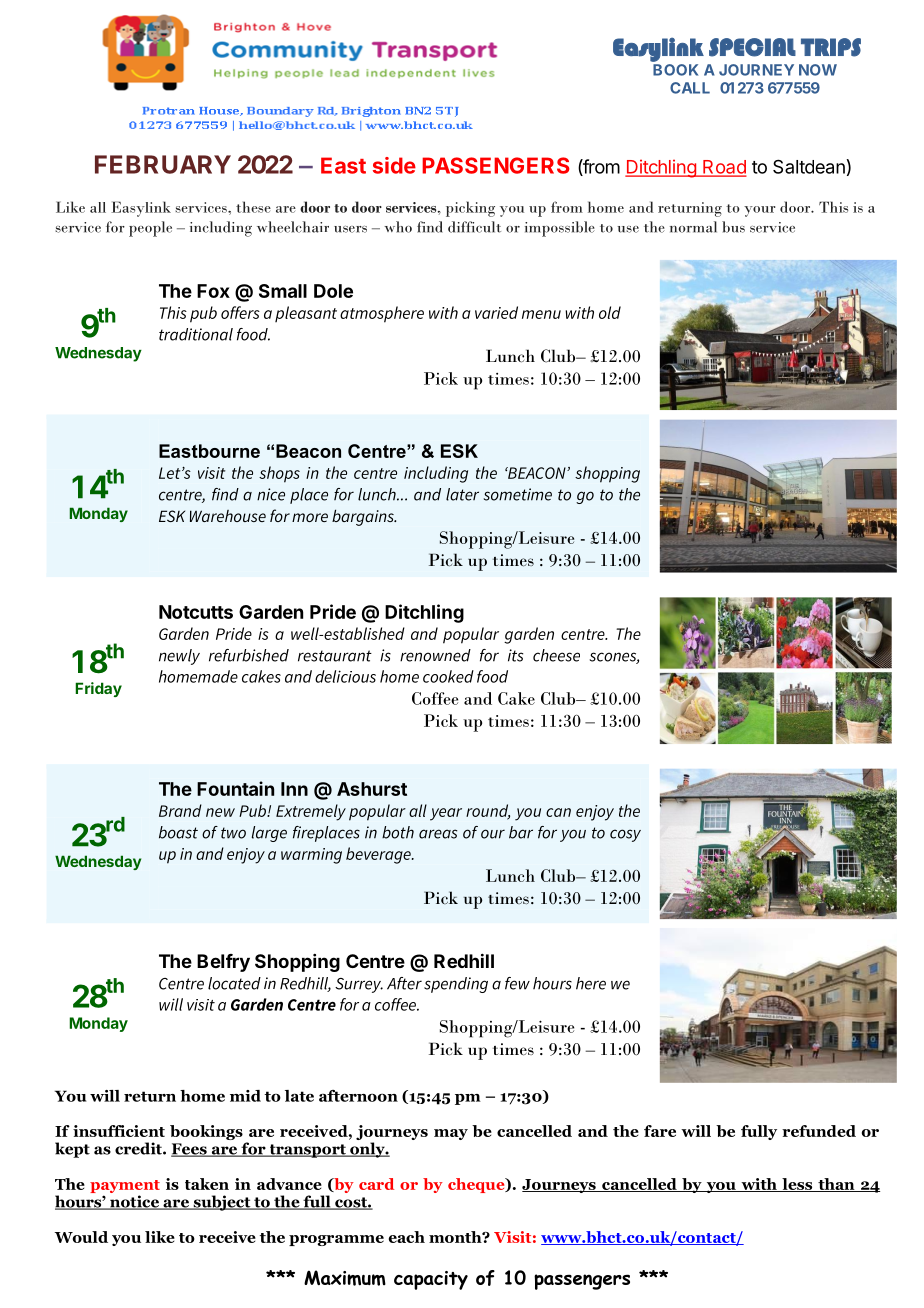 The height and width of the image is (1308, 924). Describe the element at coordinates (625, 835) in the image. I see `cosy` at that location.
